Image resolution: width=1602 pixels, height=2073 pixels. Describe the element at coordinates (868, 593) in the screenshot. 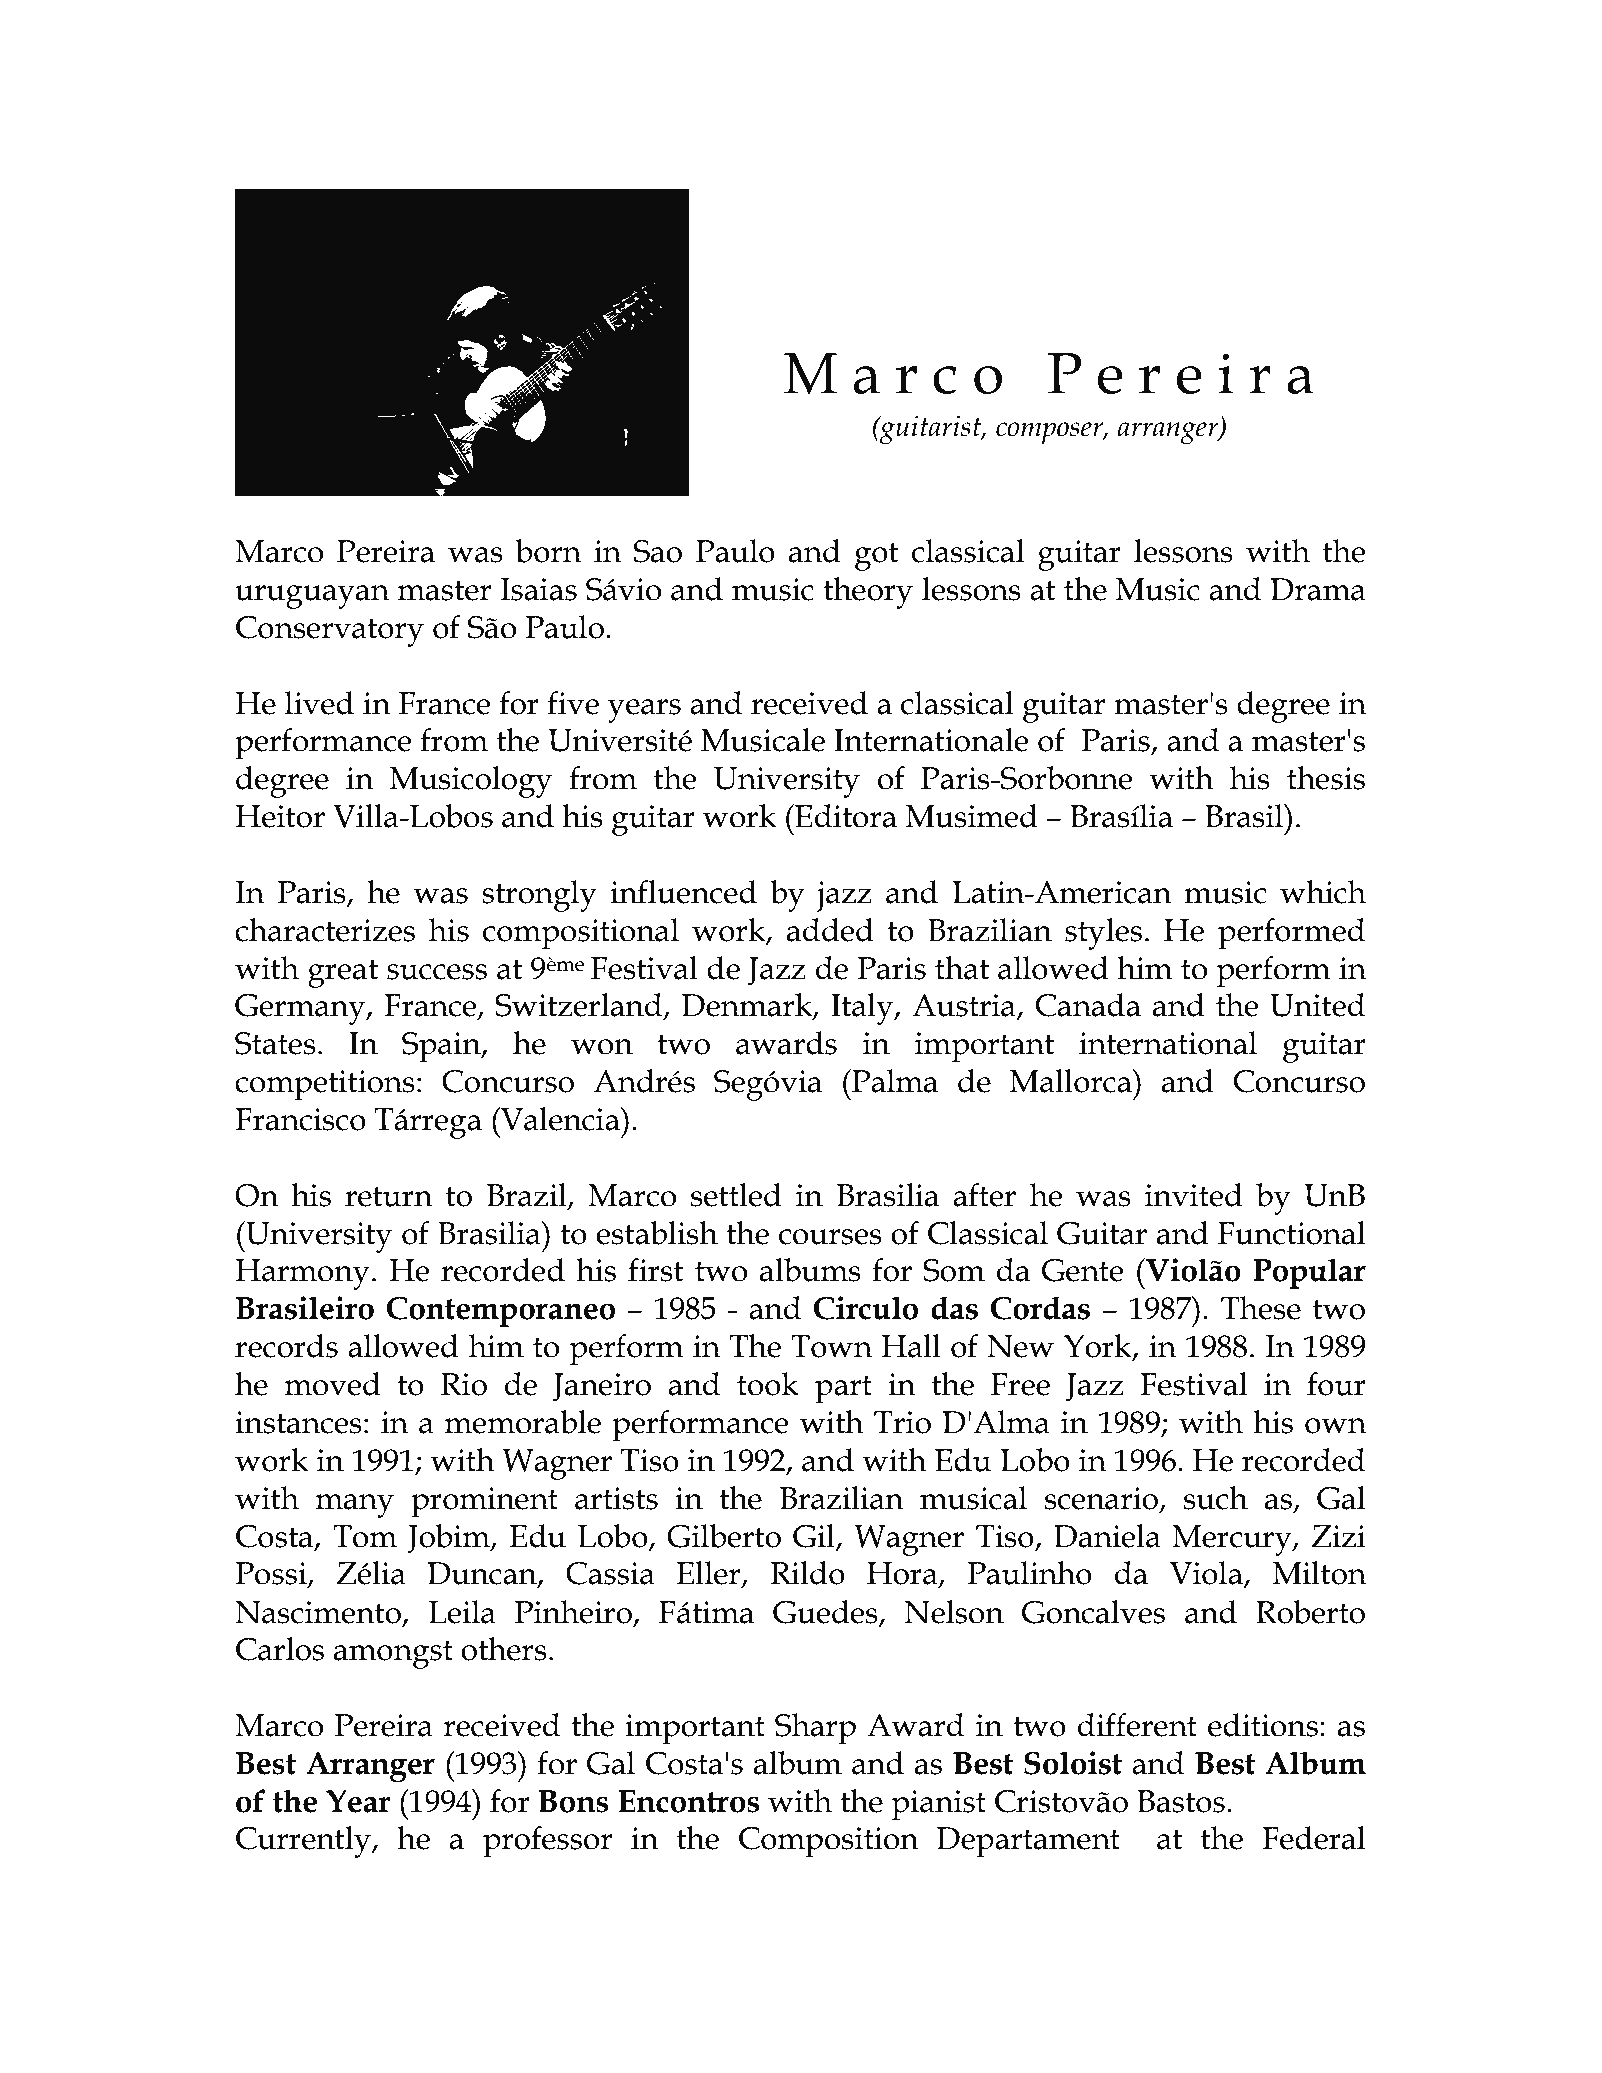

I see `theory` at that location.
